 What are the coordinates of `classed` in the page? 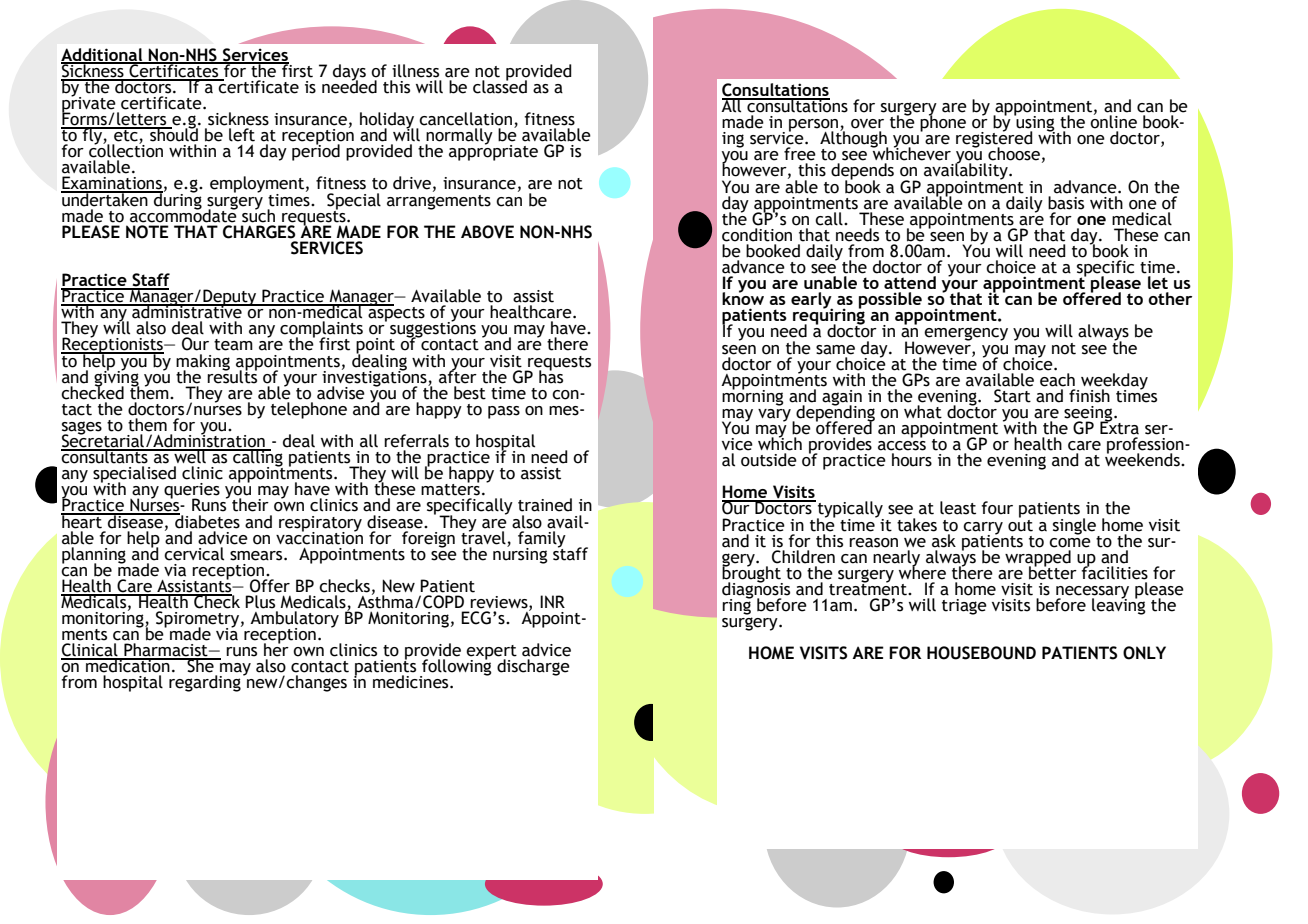 It's located at (500, 86).
